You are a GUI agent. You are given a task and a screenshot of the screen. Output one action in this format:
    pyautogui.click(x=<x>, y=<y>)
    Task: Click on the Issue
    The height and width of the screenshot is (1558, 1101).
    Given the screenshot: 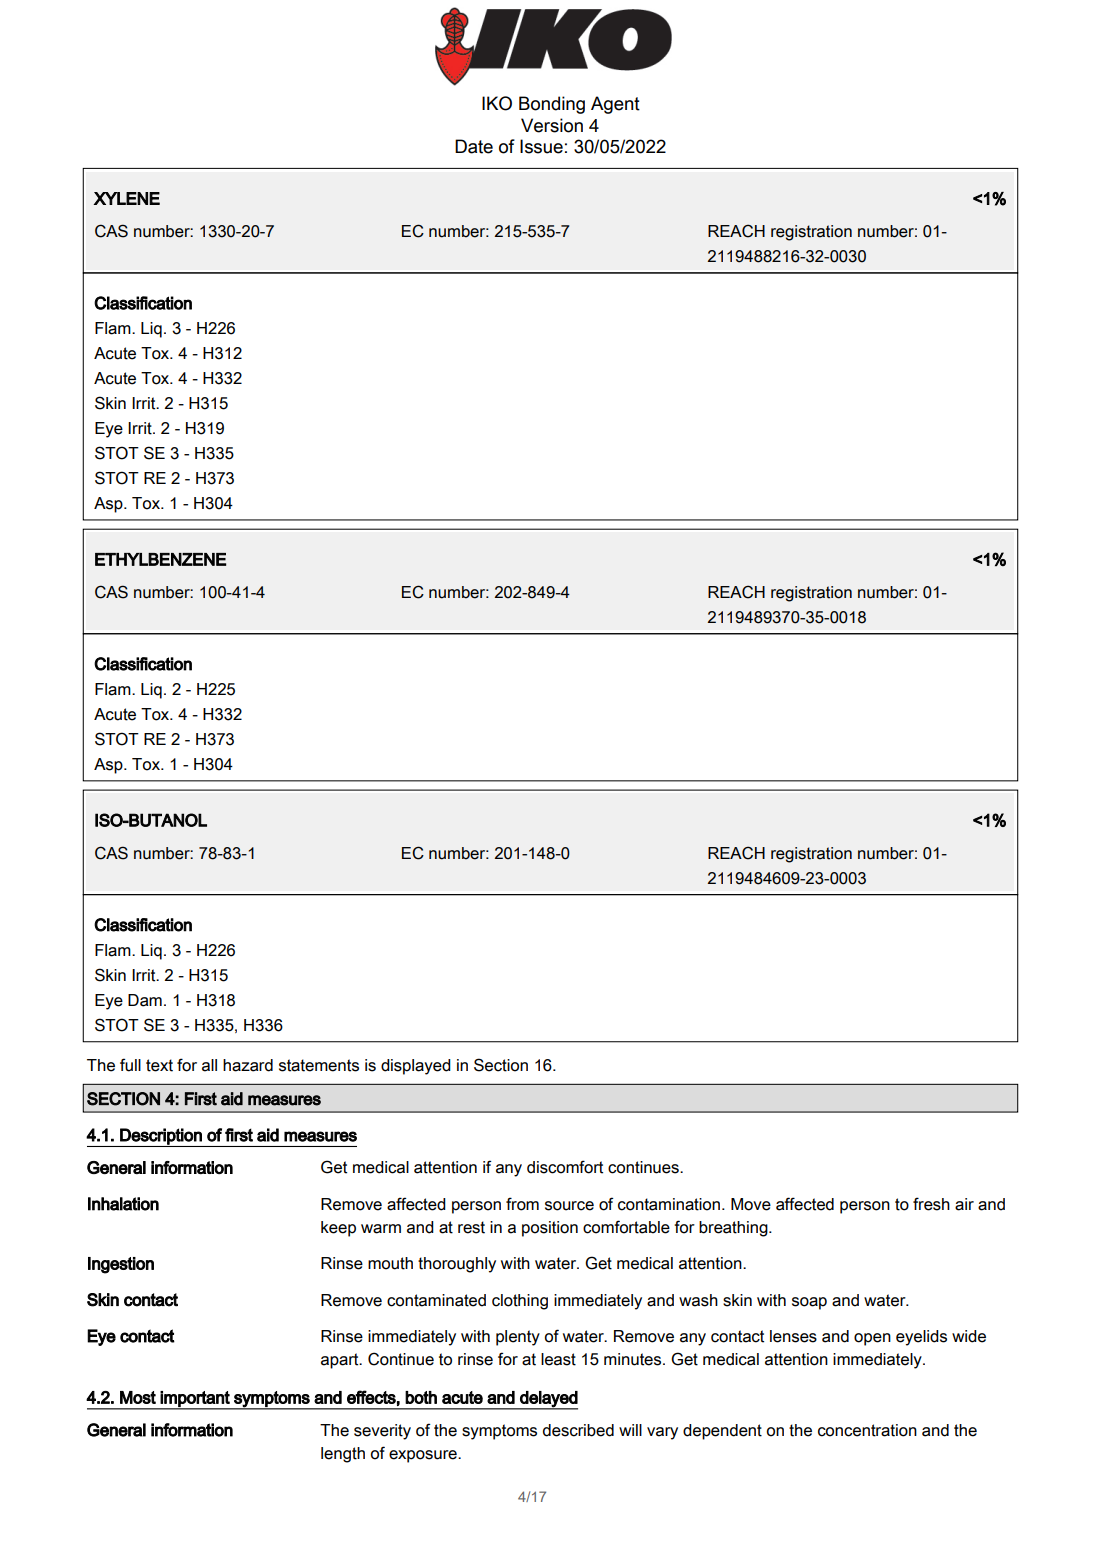 What is the action you would take?
    pyautogui.click(x=541, y=146)
